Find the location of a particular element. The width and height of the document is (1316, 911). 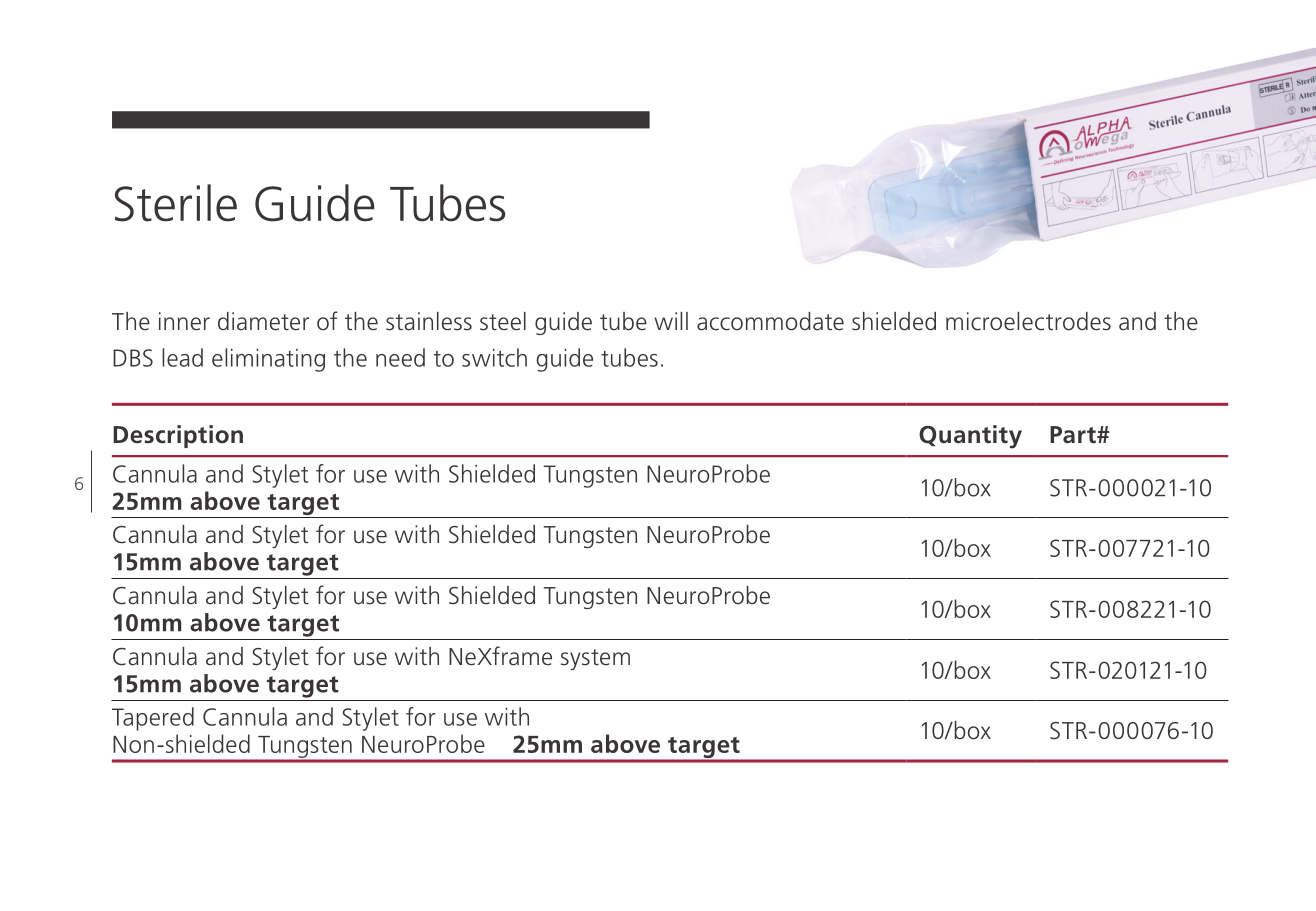

Tapered is located at coordinates (153, 719).
